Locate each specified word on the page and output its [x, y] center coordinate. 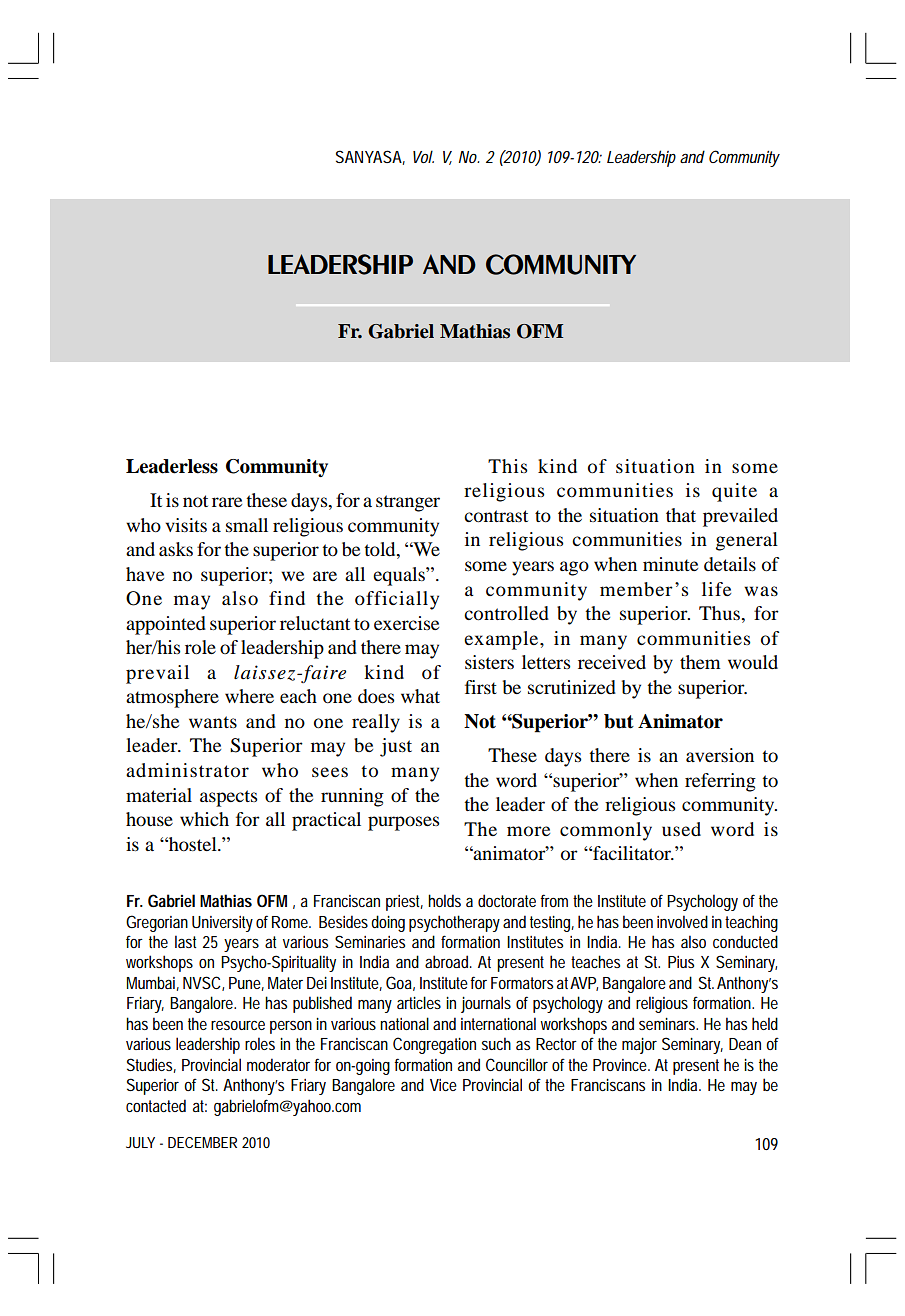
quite [734, 492]
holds [444, 900]
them [700, 662]
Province [620, 1065]
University [222, 924]
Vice [443, 1085]
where [249, 696]
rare [227, 502]
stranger [408, 503]
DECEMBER [202, 1142]
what [420, 696]
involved [682, 921]
